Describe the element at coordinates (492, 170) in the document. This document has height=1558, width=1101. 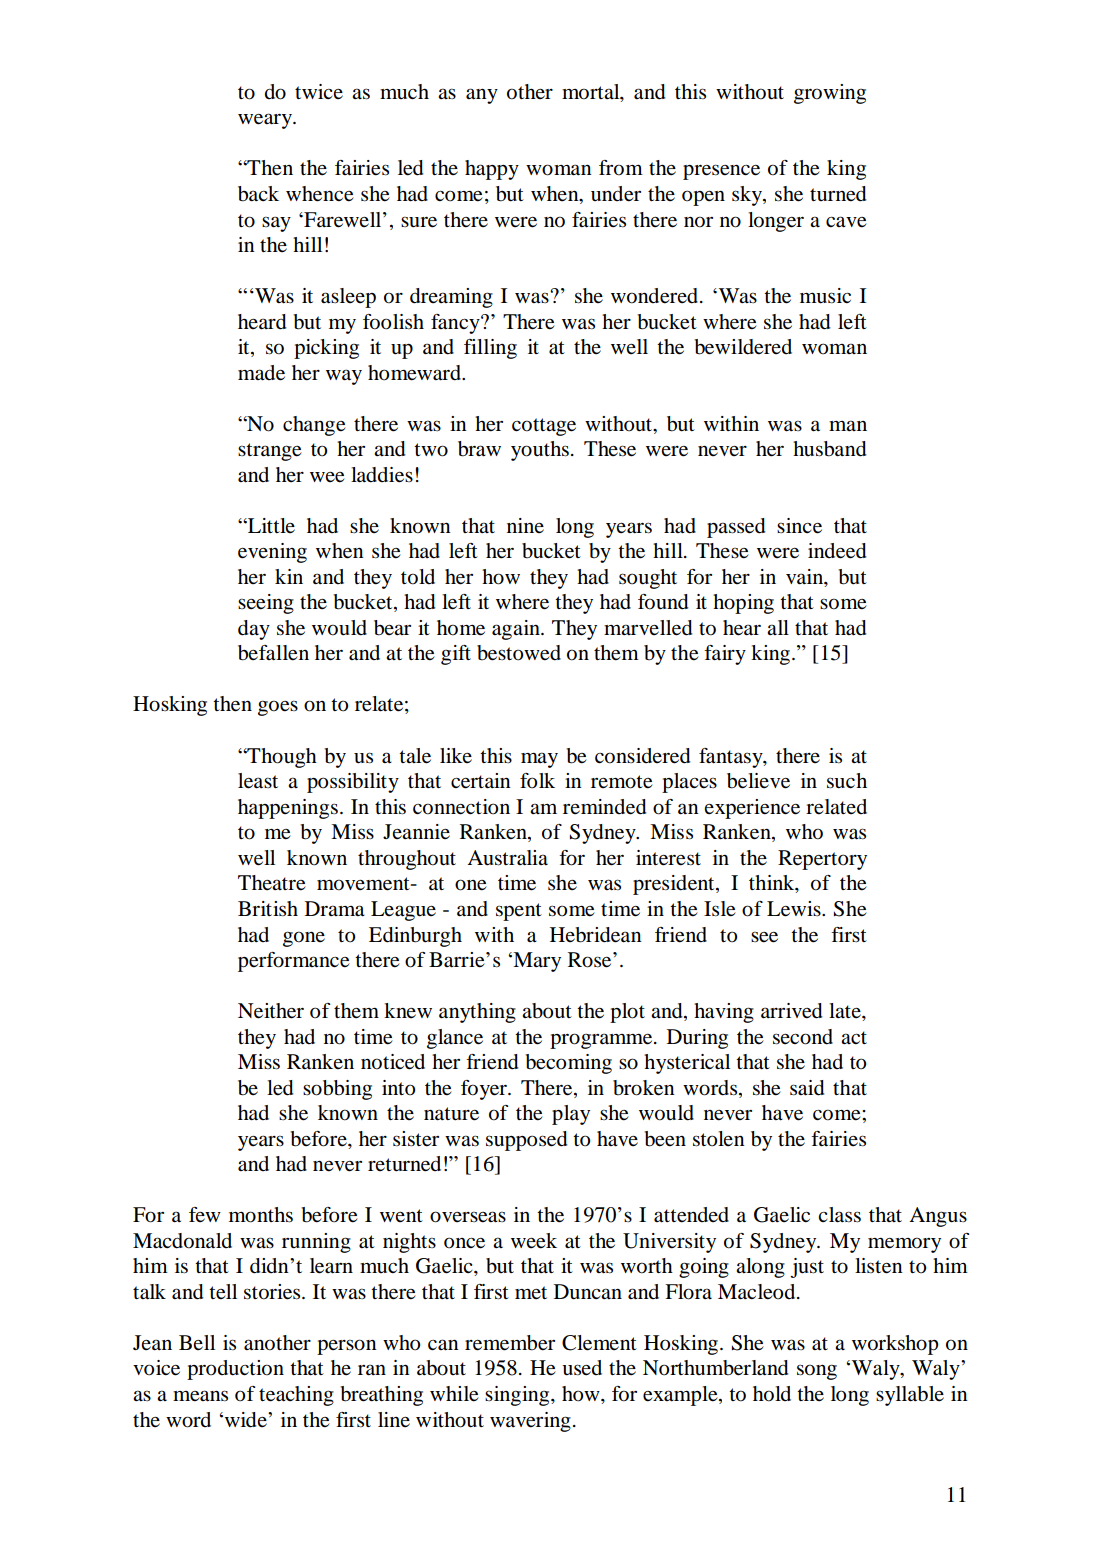
I see `happy` at that location.
